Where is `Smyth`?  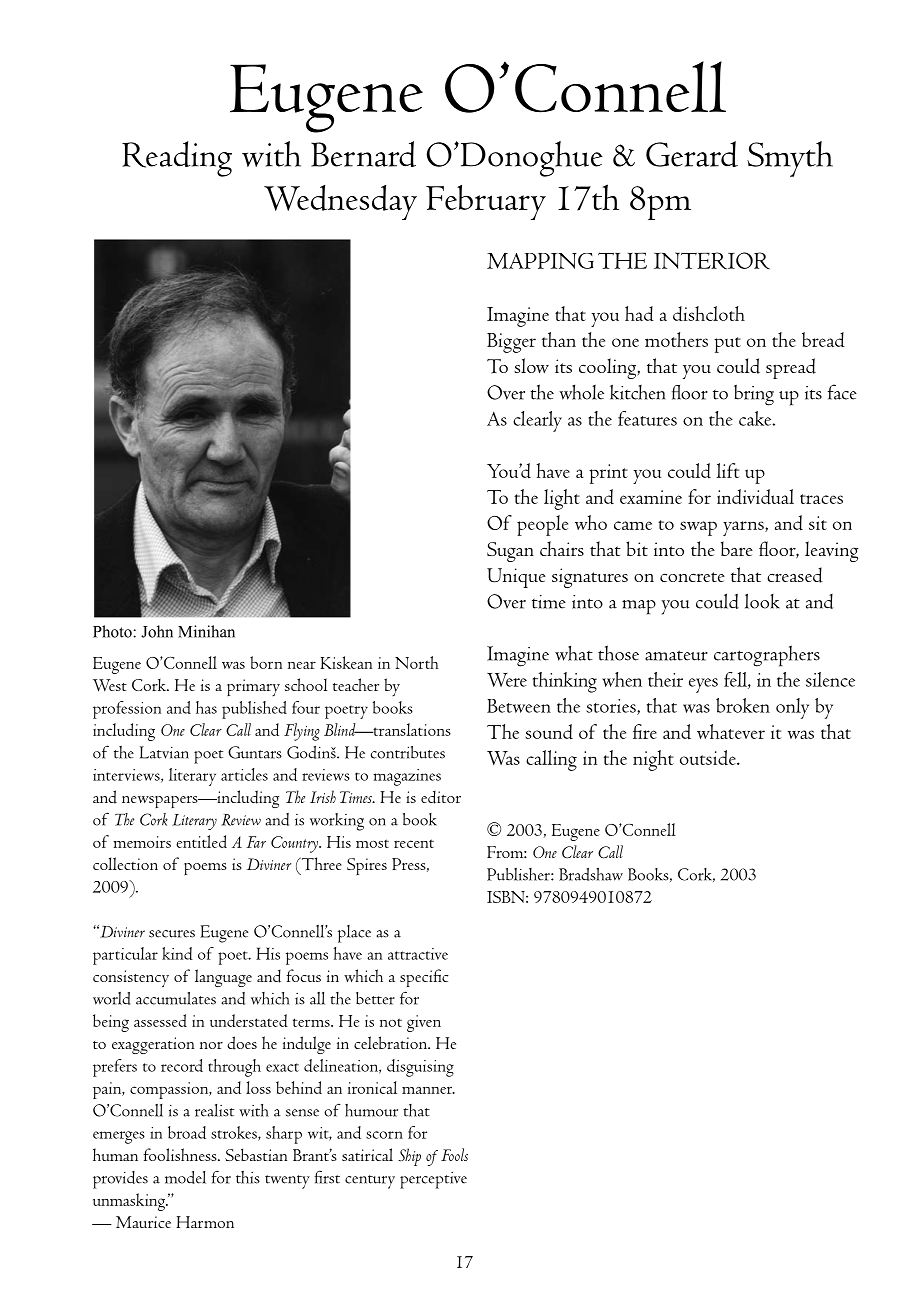 Smyth is located at coordinates (790, 159).
